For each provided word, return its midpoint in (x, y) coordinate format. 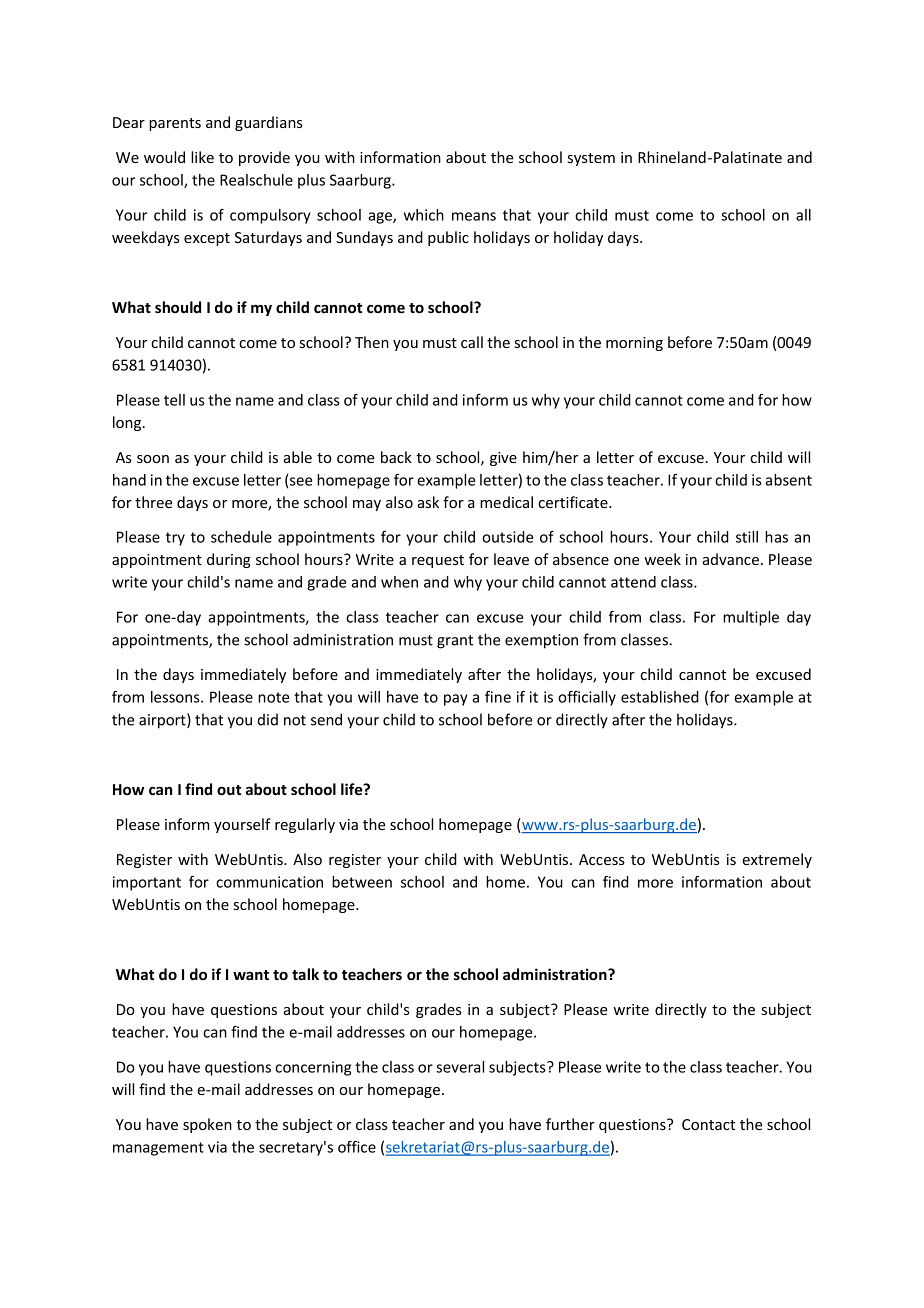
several (460, 1067)
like (202, 157)
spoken (207, 1125)
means (474, 216)
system (591, 159)
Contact (708, 1124)
